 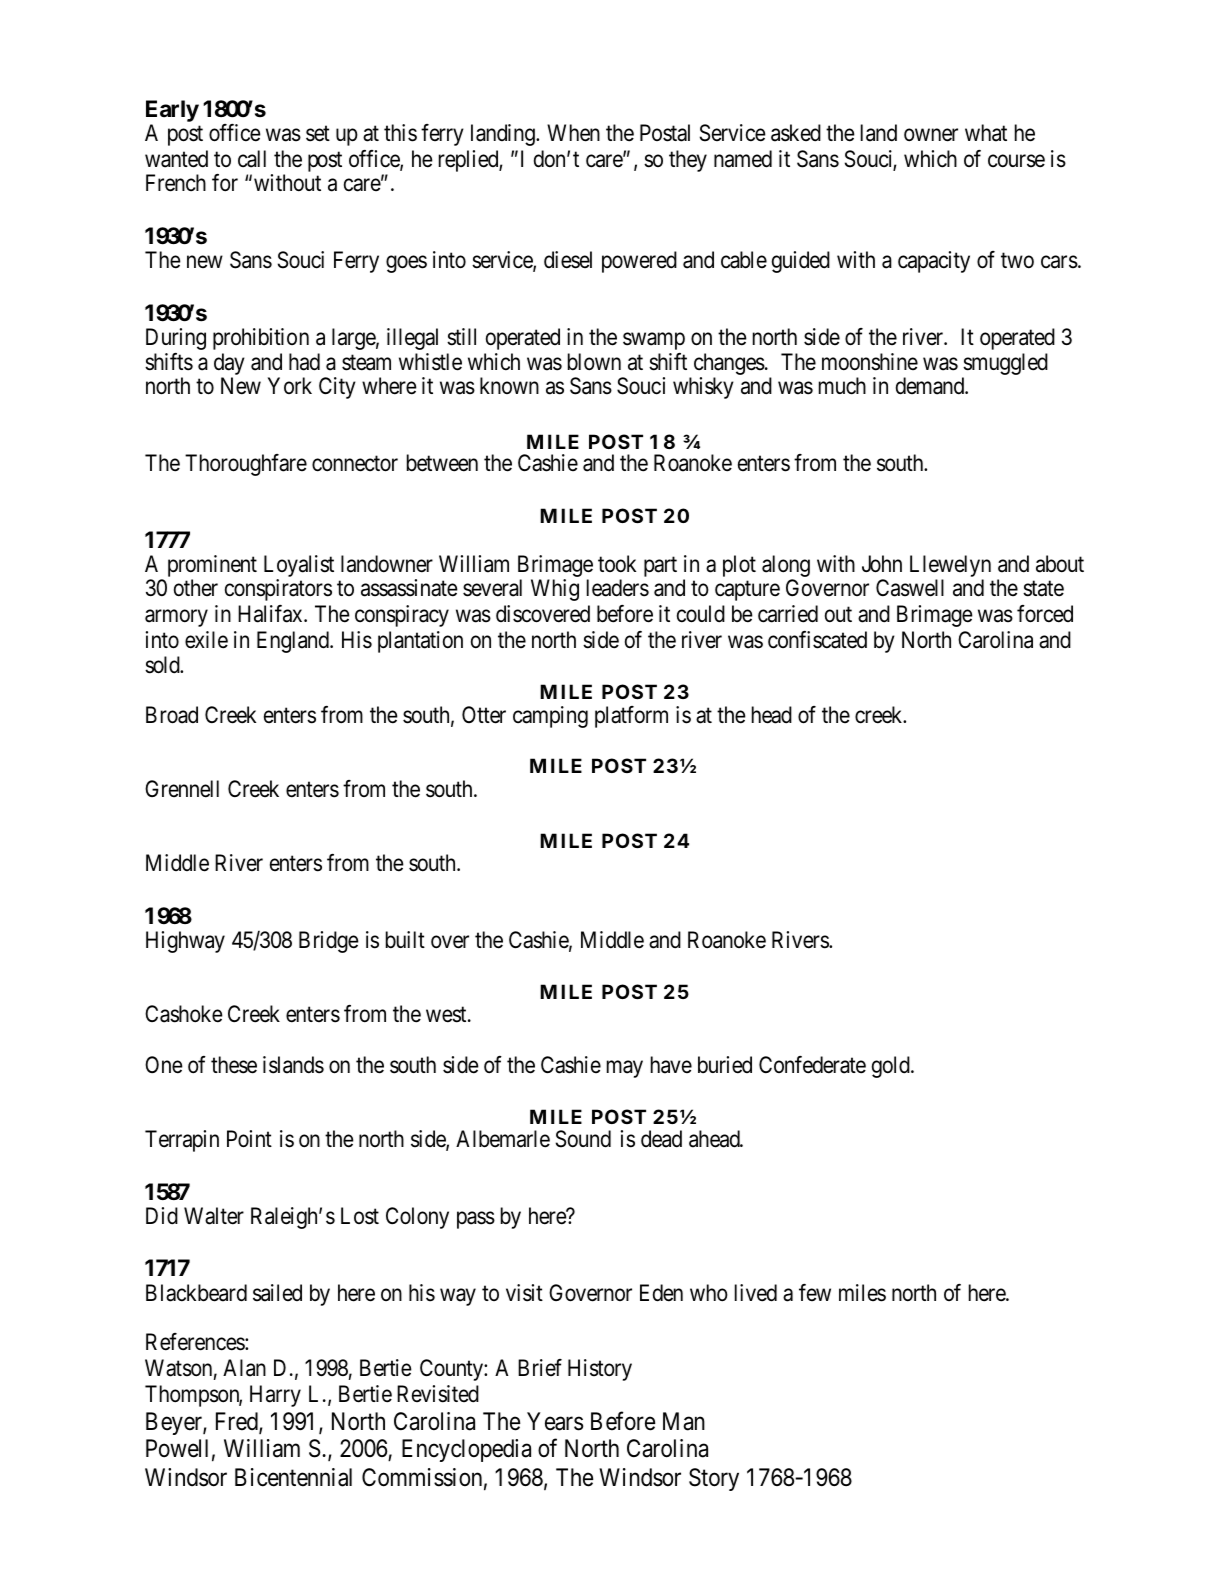 I want to click on Fred, so click(x=238, y=1422).
